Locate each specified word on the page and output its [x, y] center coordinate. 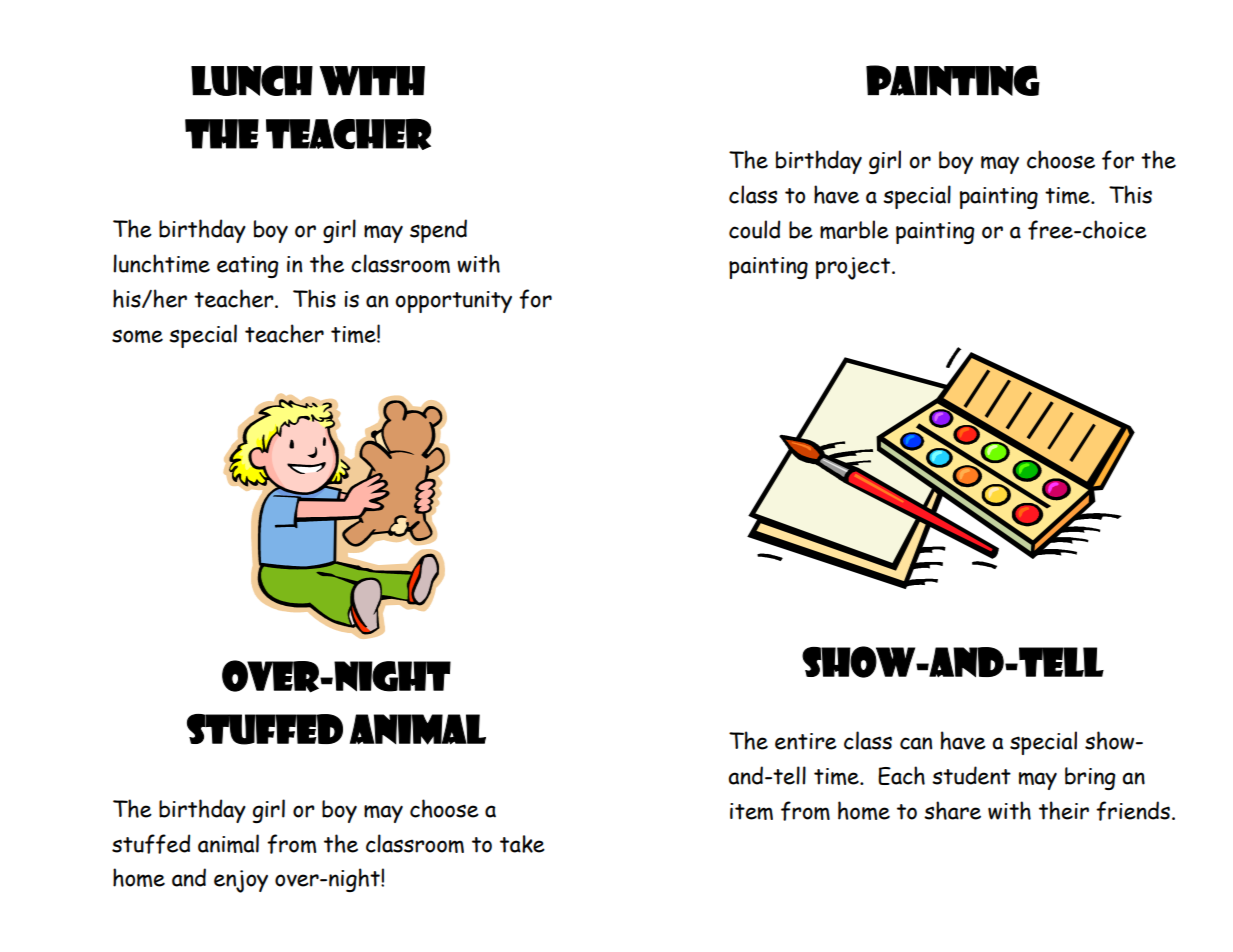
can [916, 743]
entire [806, 741]
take [522, 844]
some [137, 336]
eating [248, 267]
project [854, 268]
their [1064, 810]
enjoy [241, 881]
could [754, 229]
